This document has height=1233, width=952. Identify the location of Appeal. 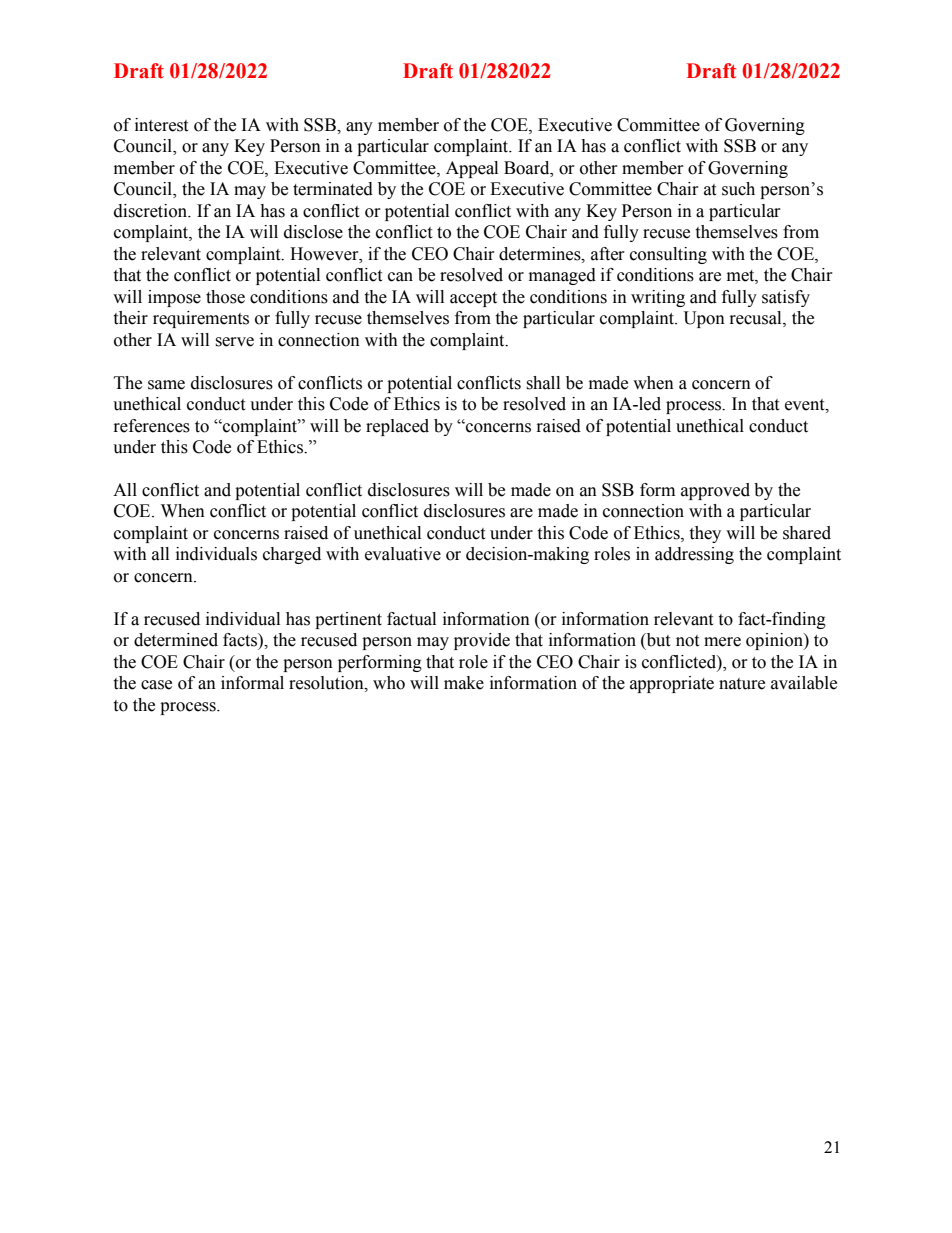
(472, 169).
